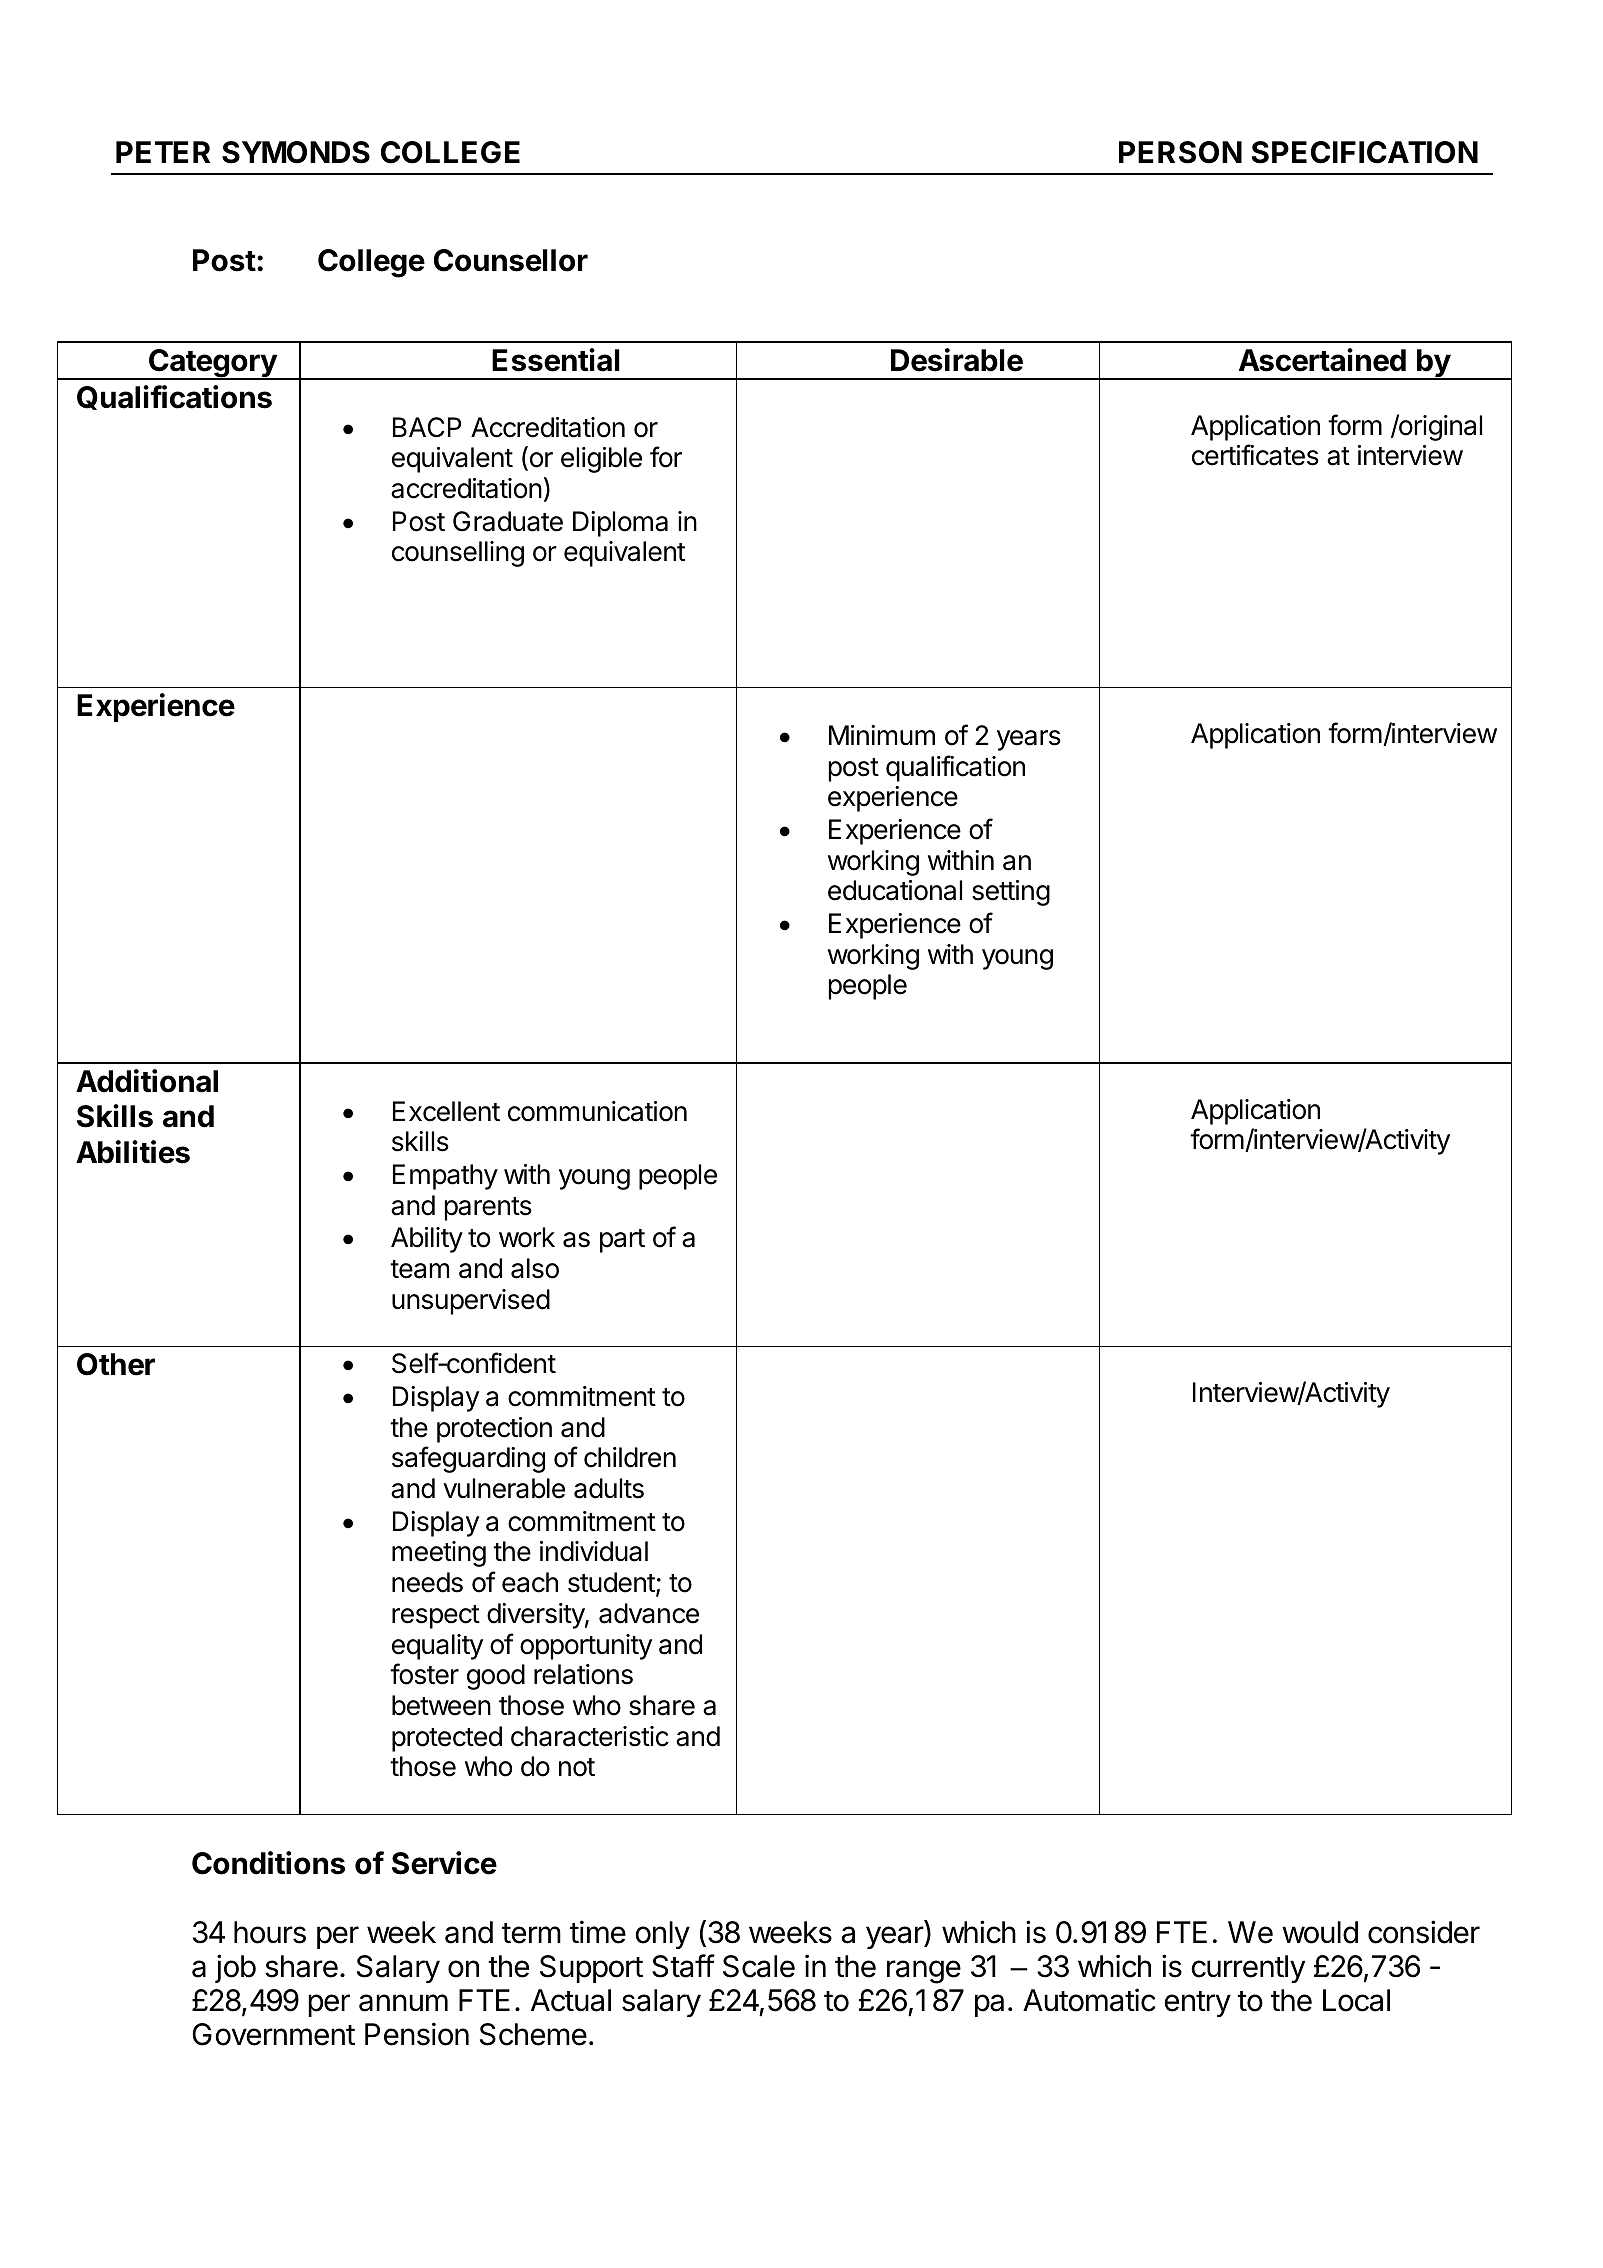  Describe the element at coordinates (458, 554) in the document. I see `counselling` at that location.
